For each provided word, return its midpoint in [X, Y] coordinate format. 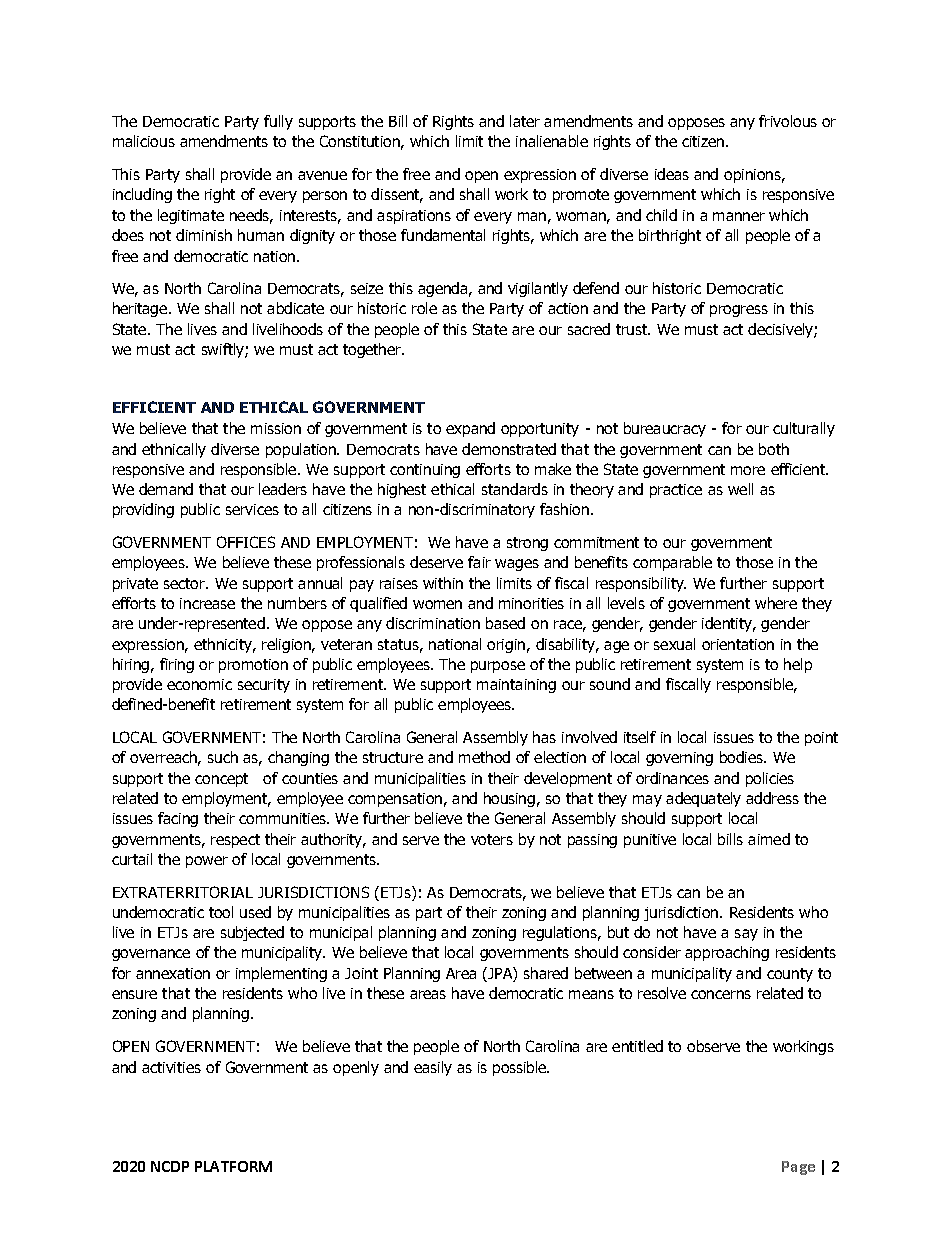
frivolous [788, 121]
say [746, 935]
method [484, 757]
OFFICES [246, 542]
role [424, 308]
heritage [141, 309]
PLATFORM [233, 1166]
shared [546, 973]
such [223, 757]
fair [479, 562]
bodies [742, 757]
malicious [144, 141]
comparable [672, 563]
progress [739, 311]
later [525, 121]
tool [221, 912]
